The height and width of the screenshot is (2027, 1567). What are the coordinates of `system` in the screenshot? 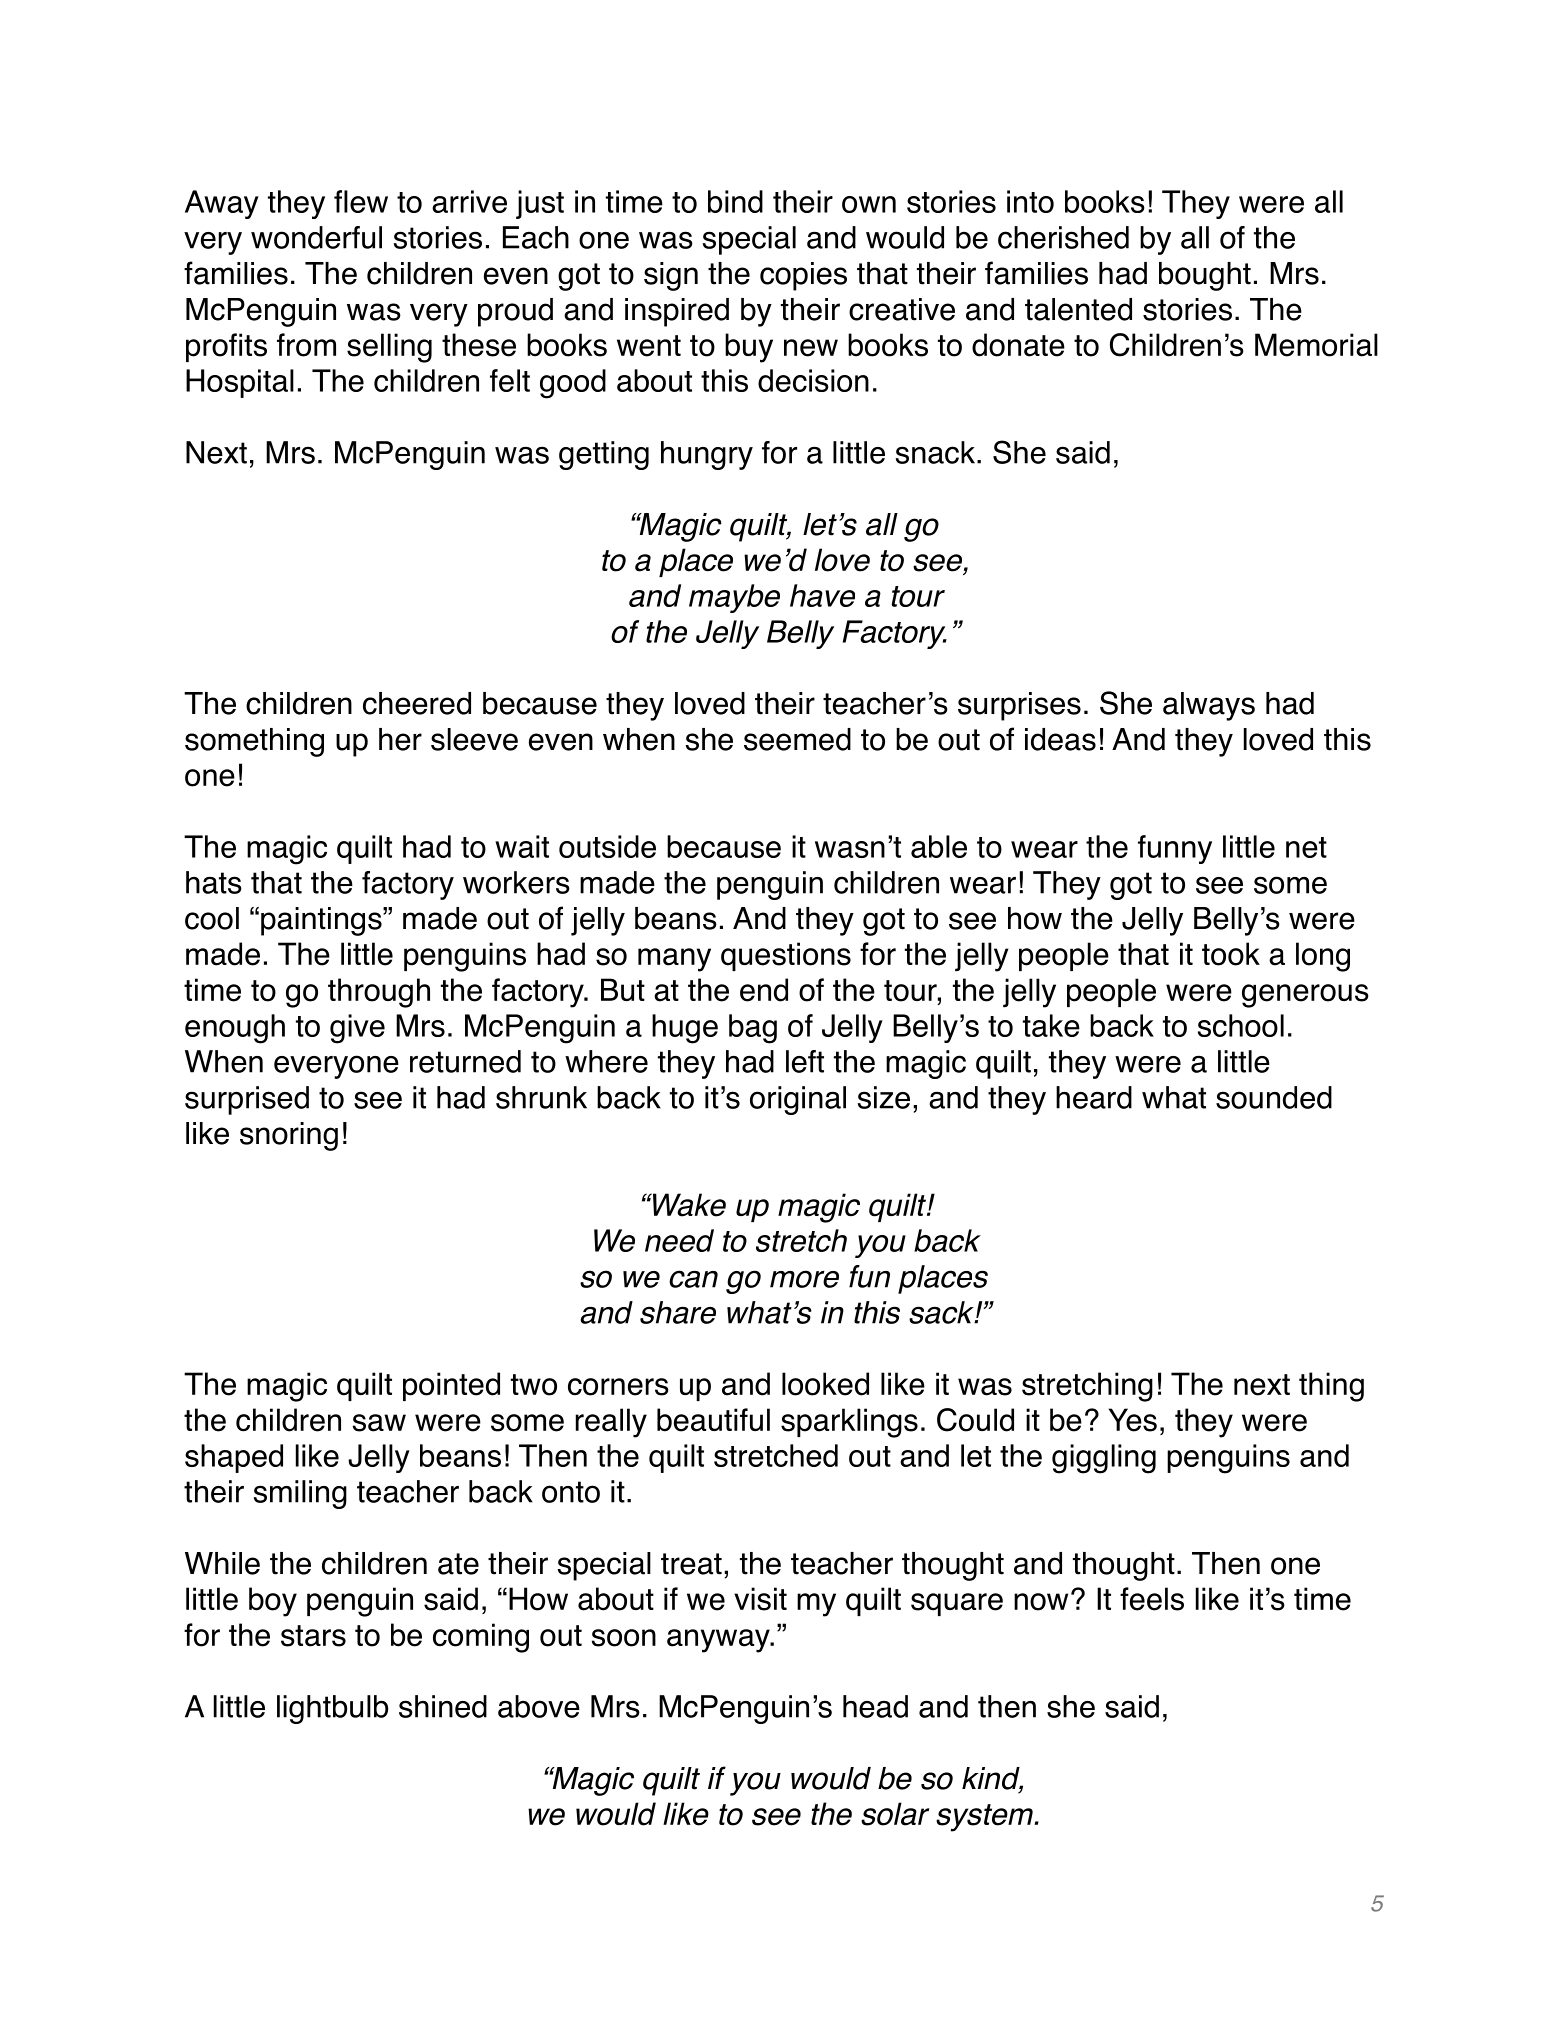 It's located at (985, 1818).
